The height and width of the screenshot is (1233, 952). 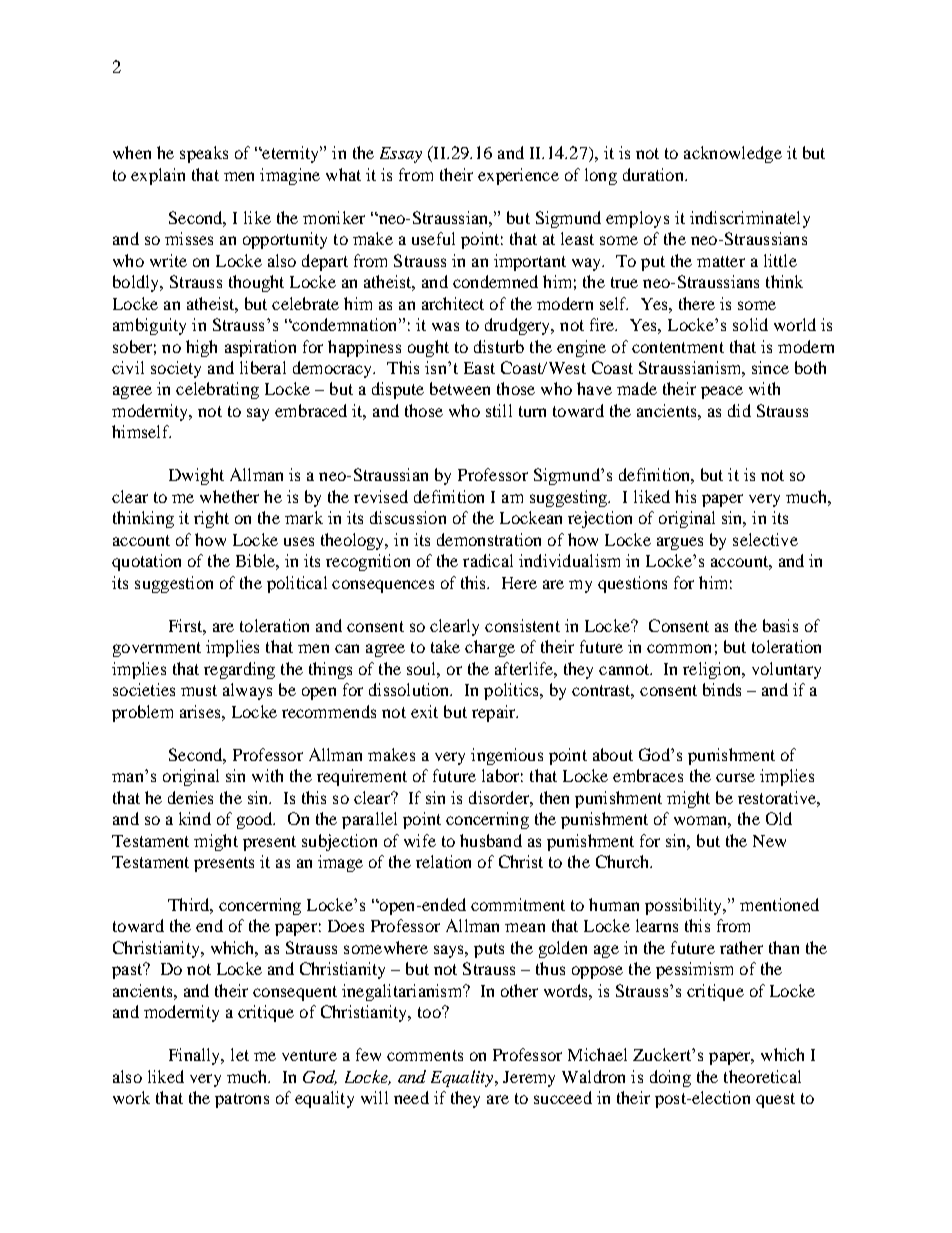 I want to click on arises, so click(x=201, y=711).
